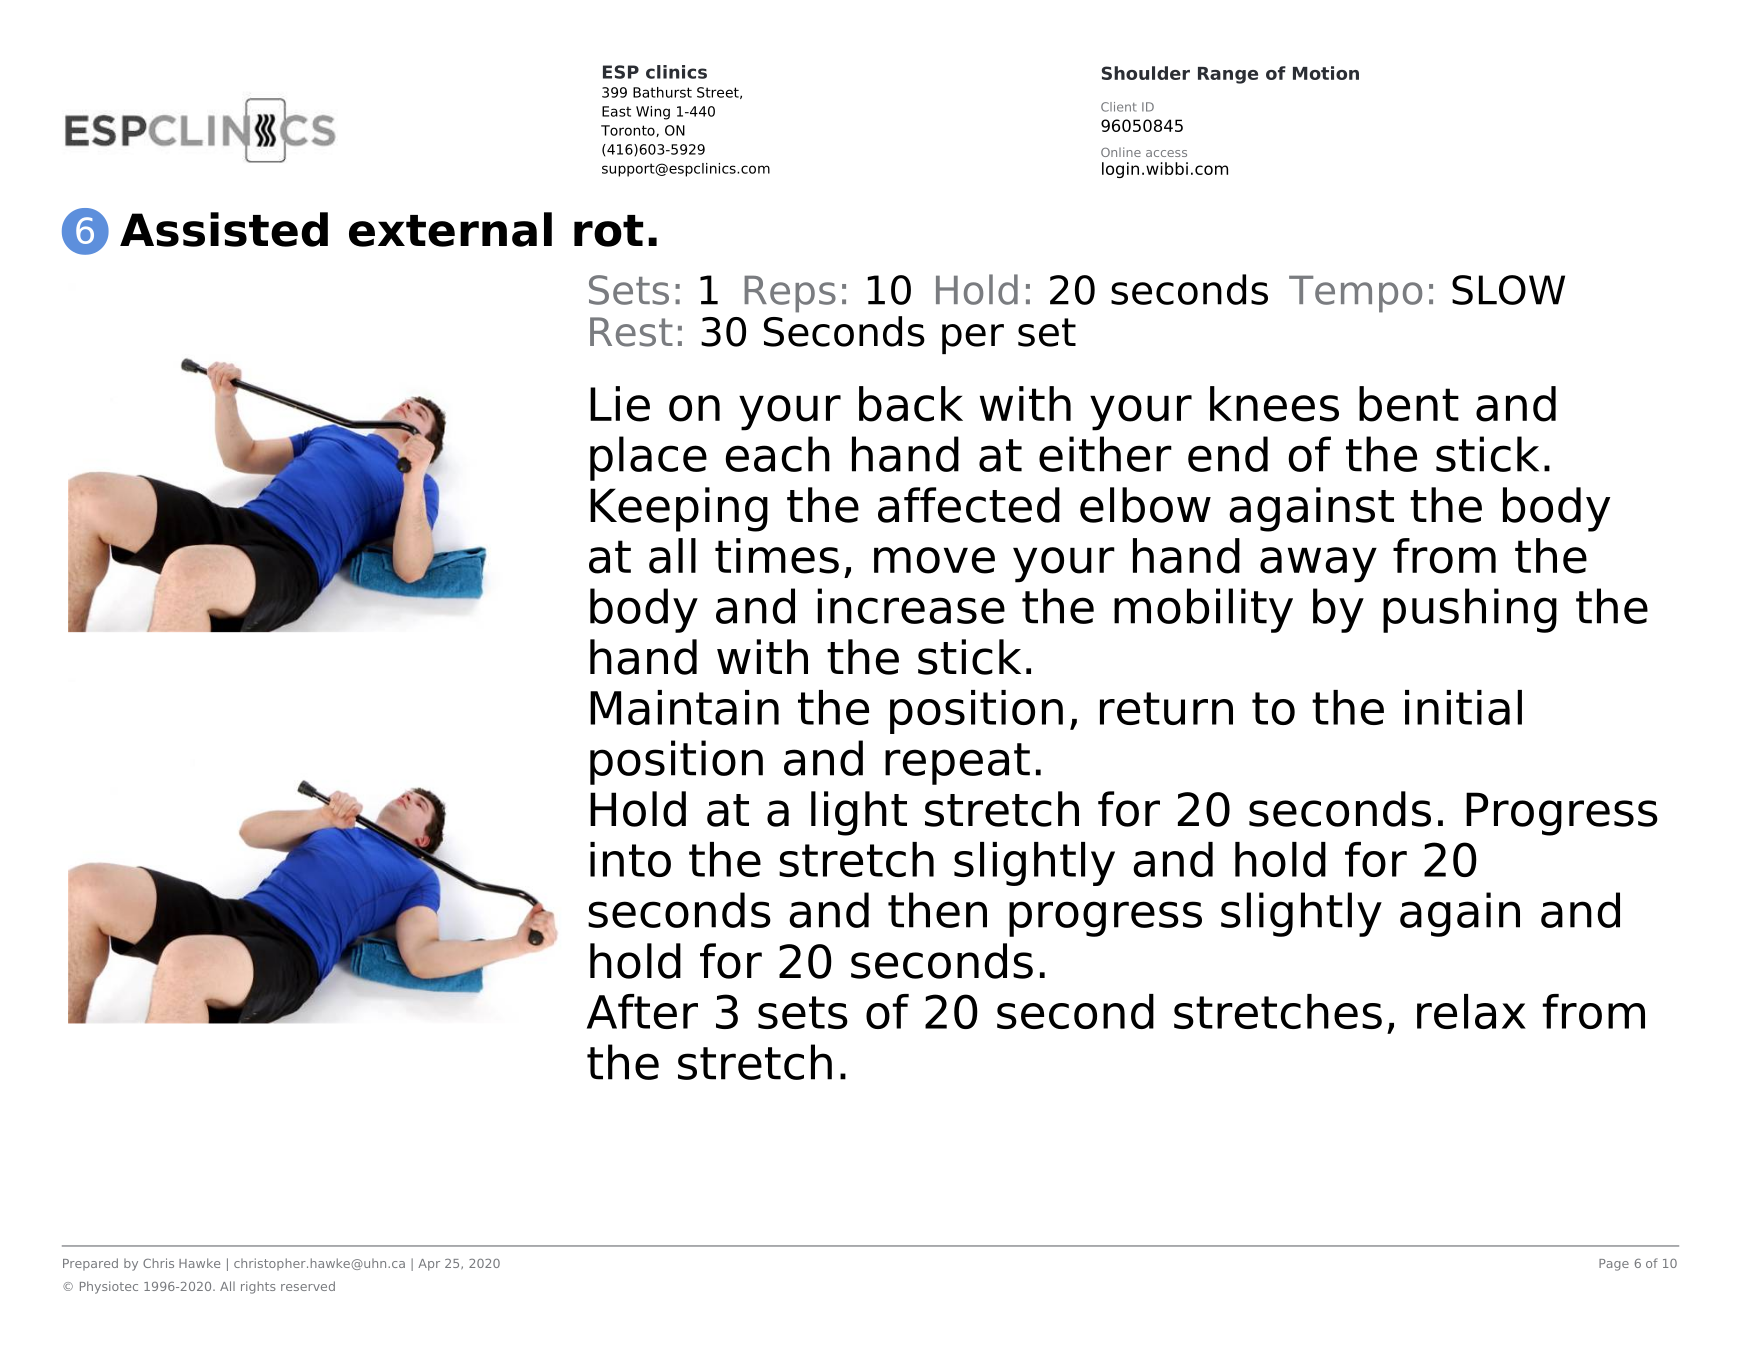 The height and width of the screenshot is (1345, 1741). I want to click on increase, so click(911, 606).
